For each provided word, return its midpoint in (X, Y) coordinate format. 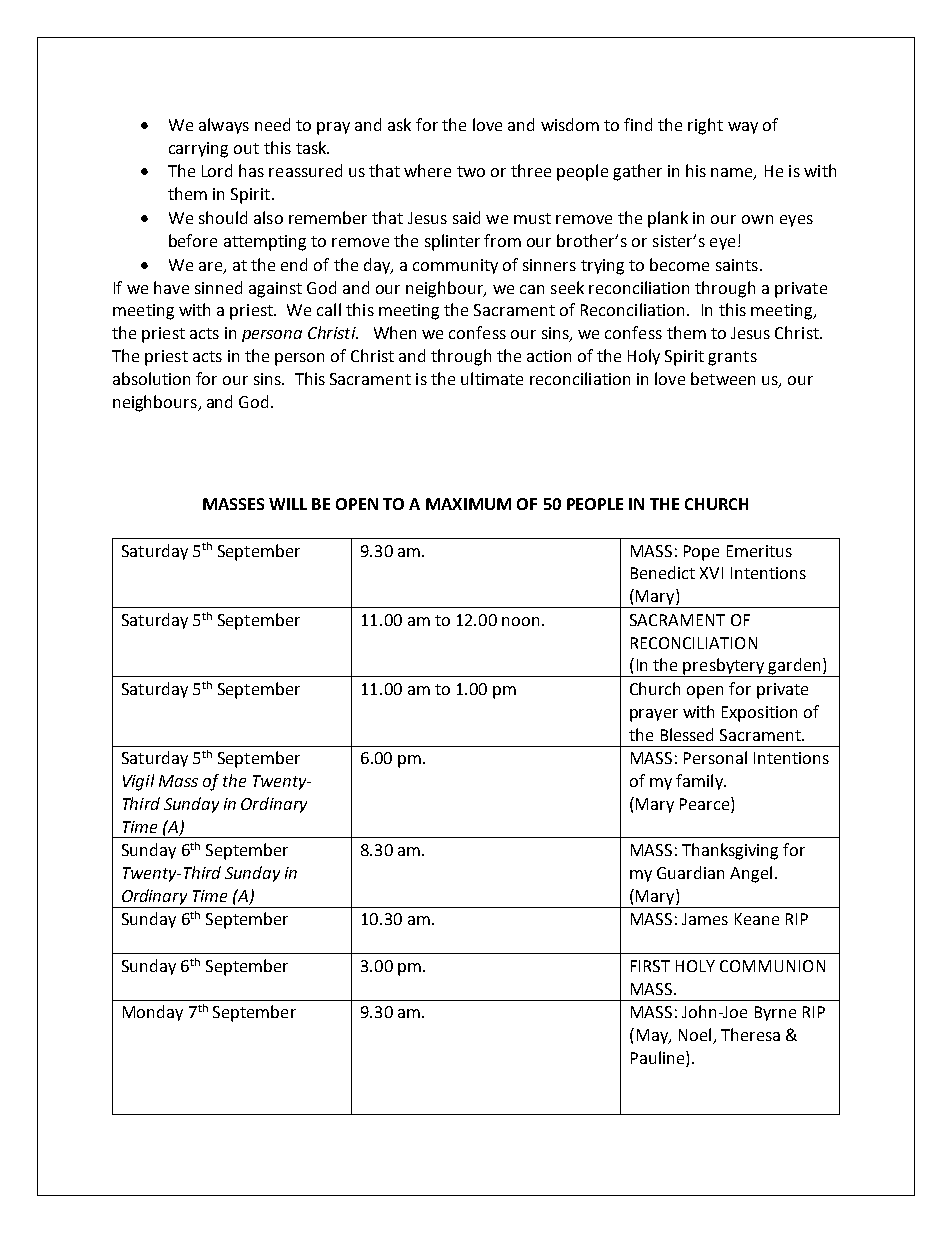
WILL (288, 504)
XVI (711, 573)
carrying (198, 150)
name (733, 174)
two (471, 171)
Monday (153, 1013)
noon (520, 621)
